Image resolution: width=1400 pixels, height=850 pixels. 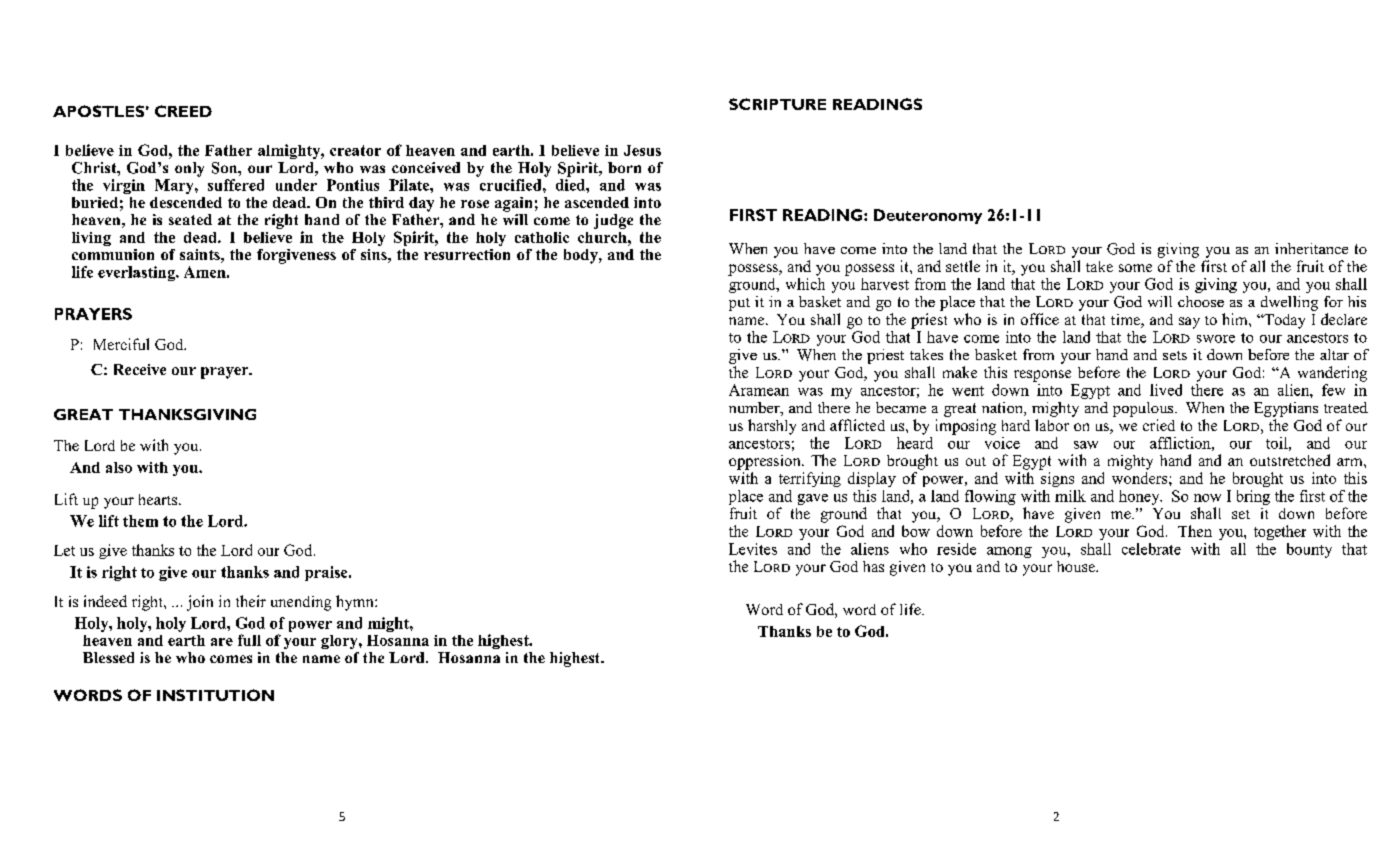 What do you see at coordinates (215, 695) in the document?
I see `INSTITUTION` at bounding box center [215, 695].
